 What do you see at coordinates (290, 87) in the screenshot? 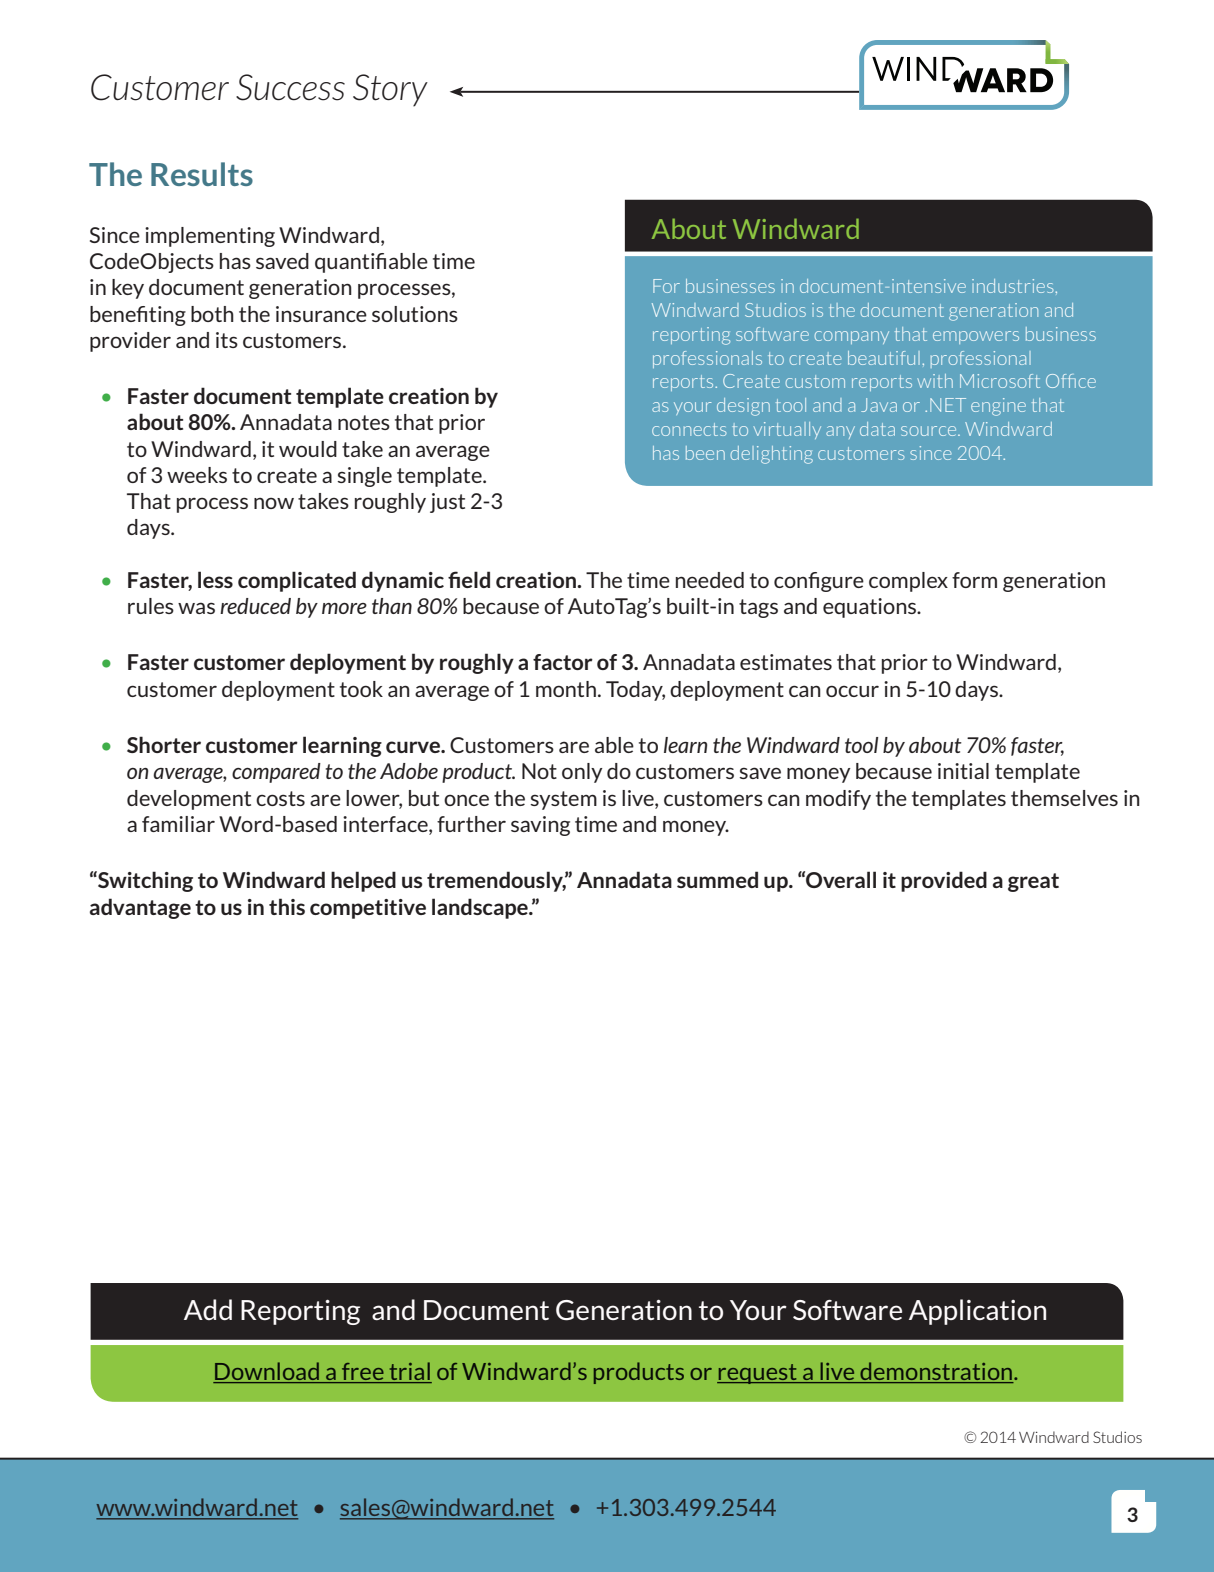
I see `Success` at bounding box center [290, 87].
